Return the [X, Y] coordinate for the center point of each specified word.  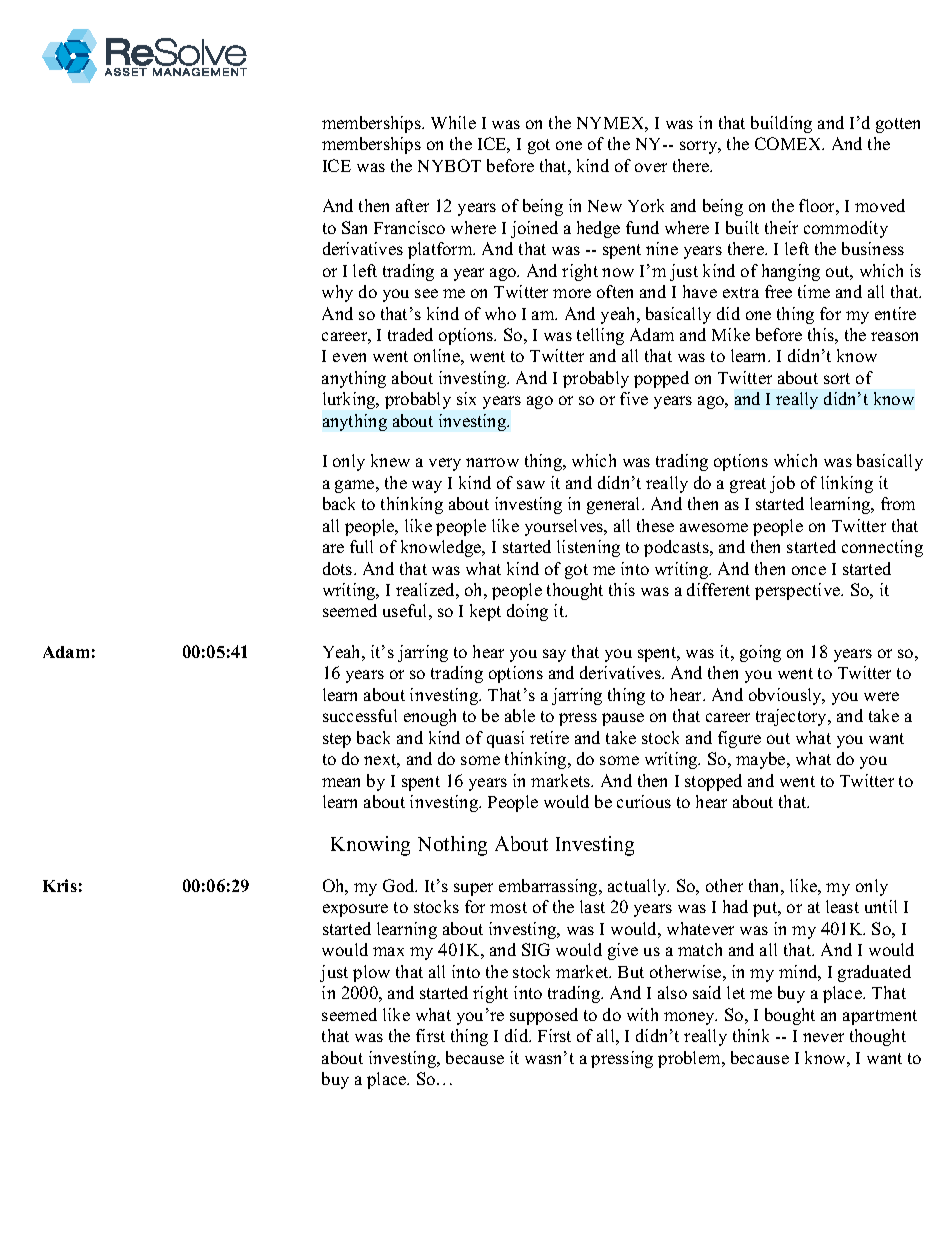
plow [371, 973]
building [781, 124]
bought [790, 1016]
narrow [492, 462]
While [453, 122]
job [782, 484]
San [354, 227]
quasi [505, 739]
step [337, 740]
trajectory [792, 717]
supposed [544, 1016]
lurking [350, 400]
